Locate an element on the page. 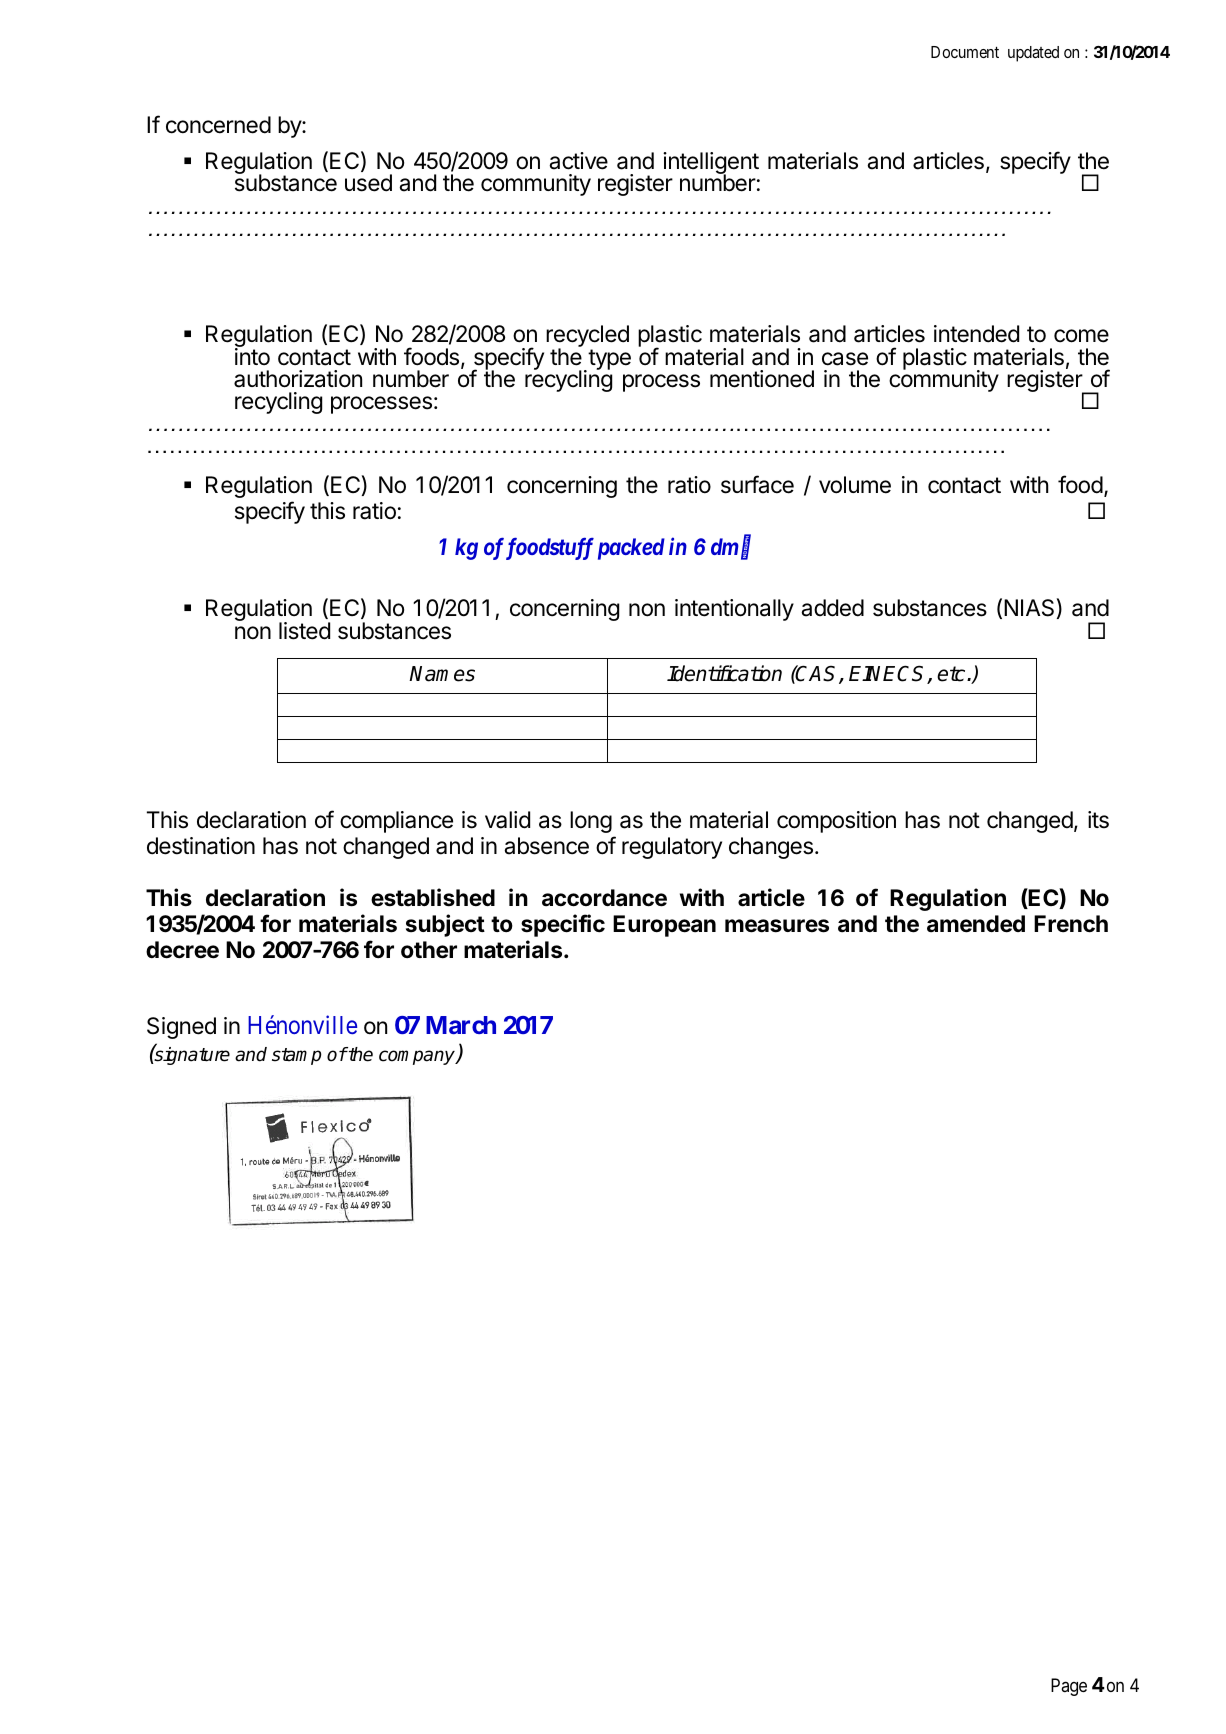 Image resolution: width=1226 pixels, height=1734 pixels. active is located at coordinates (578, 161).
